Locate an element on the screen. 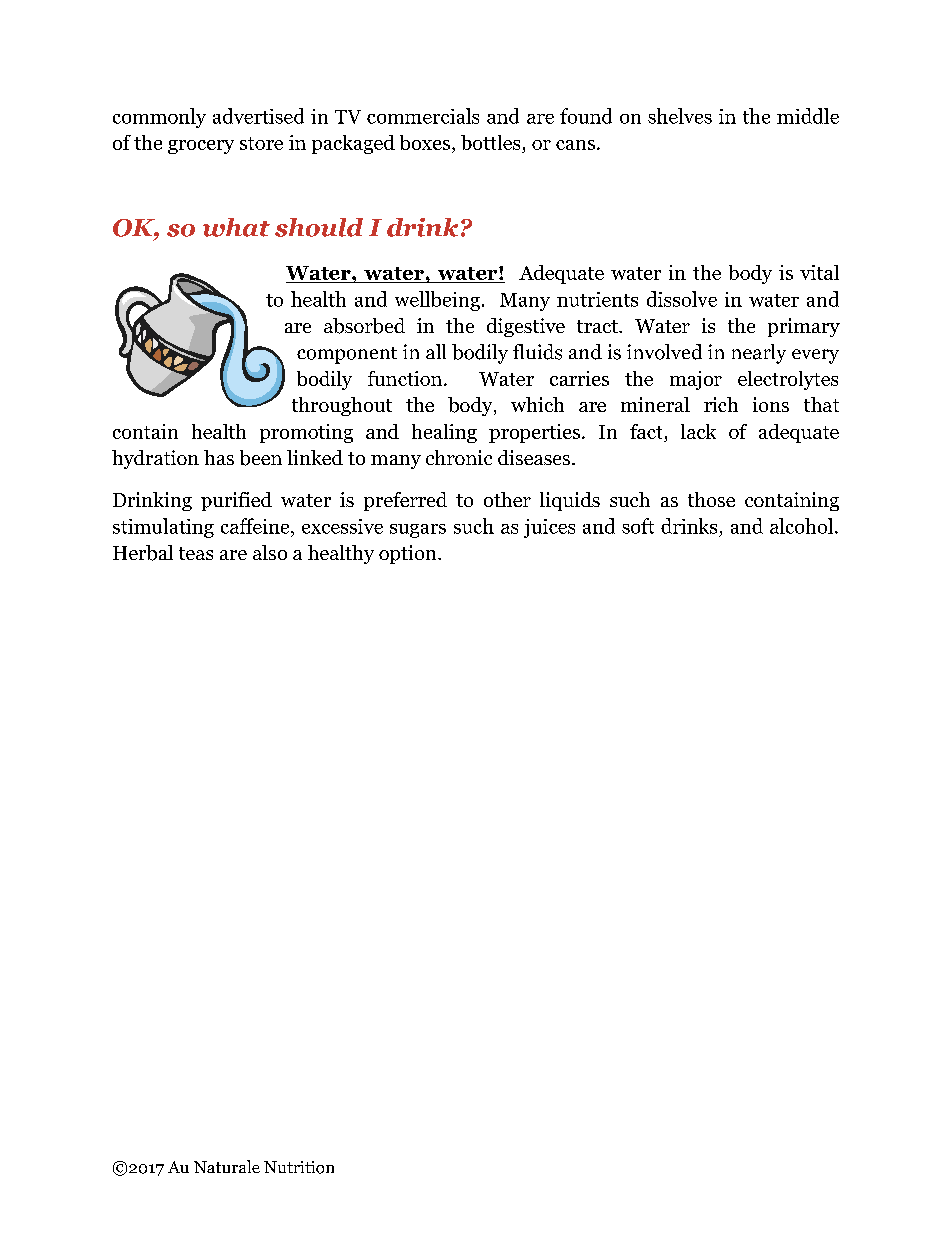  alcohol is located at coordinates (801, 526).
